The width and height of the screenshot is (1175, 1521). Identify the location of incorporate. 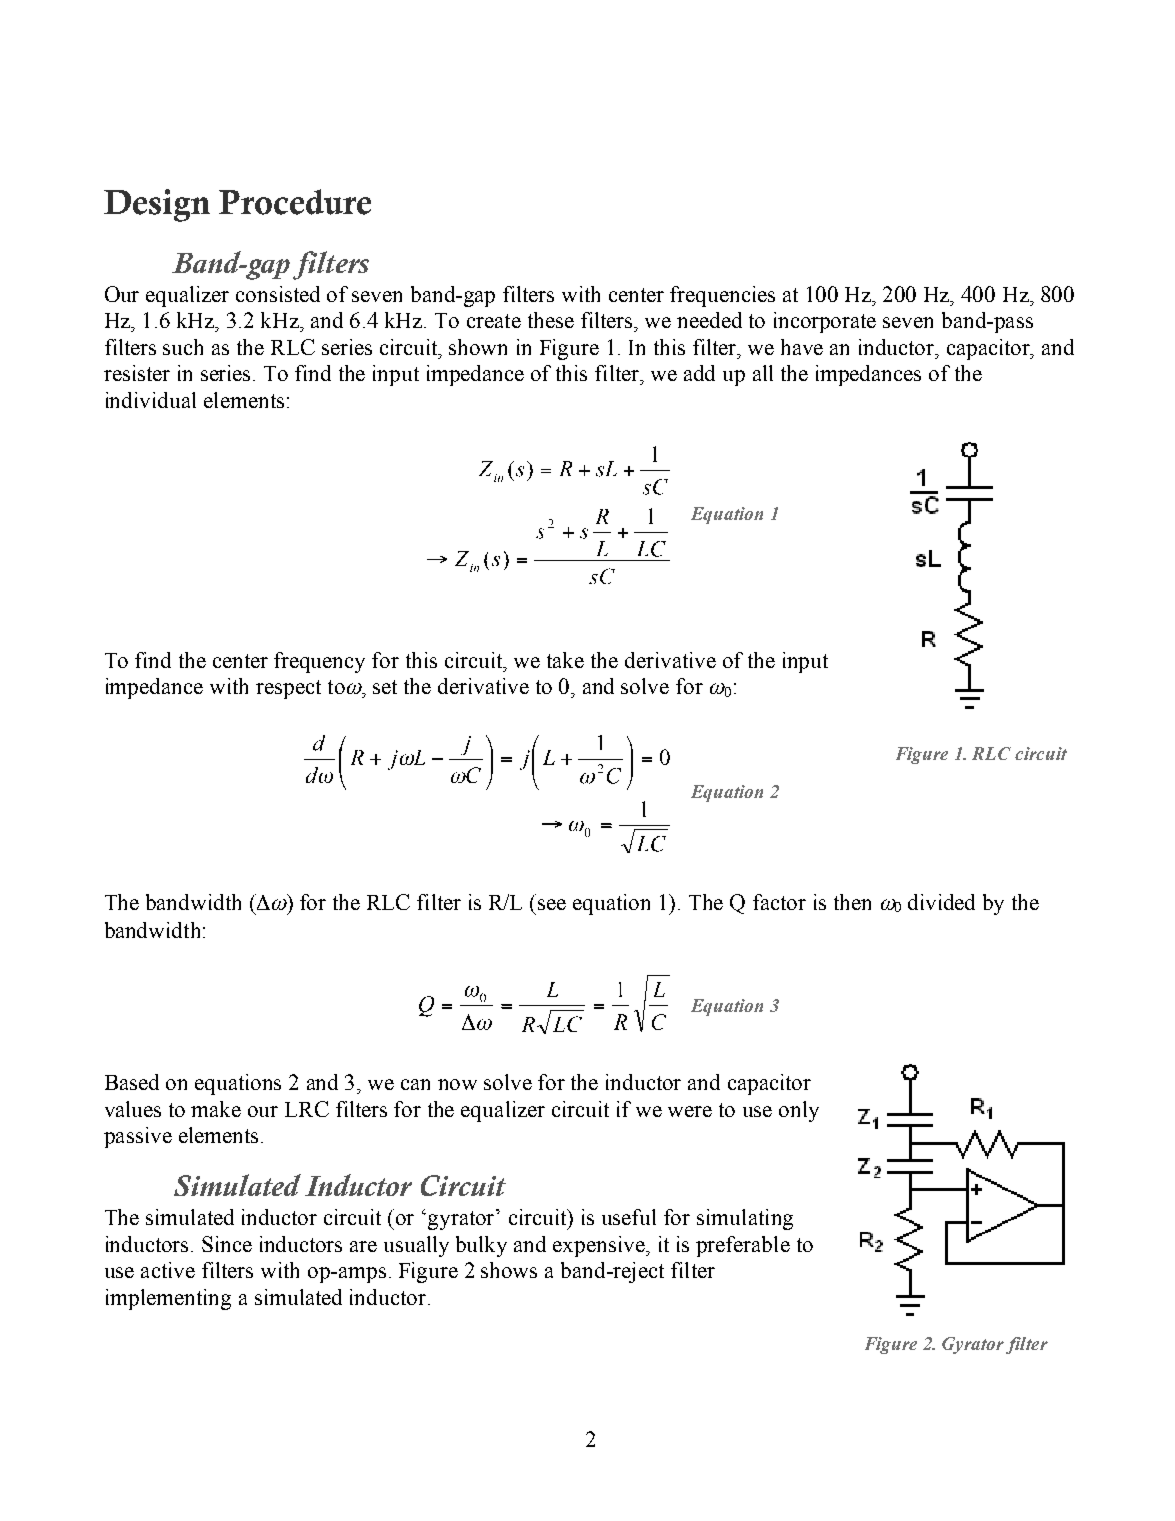
(825, 322).
